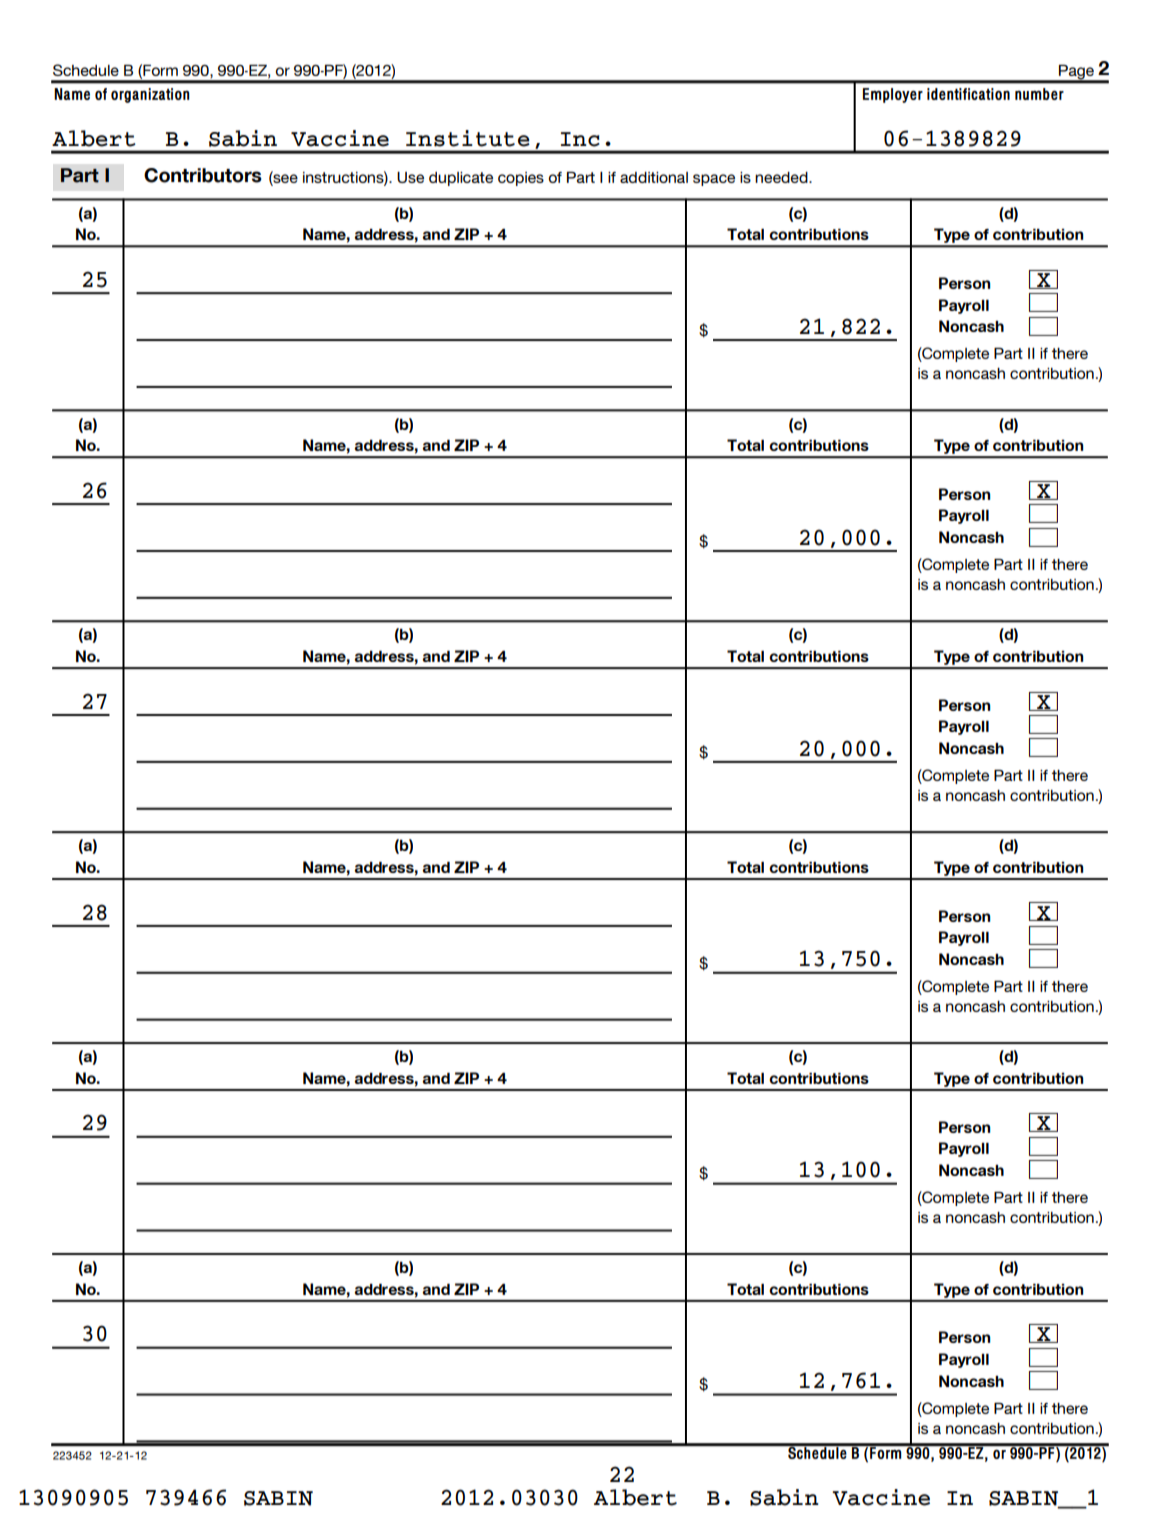  What do you see at coordinates (468, 138) in the screenshot?
I see `Institute` at bounding box center [468, 138].
